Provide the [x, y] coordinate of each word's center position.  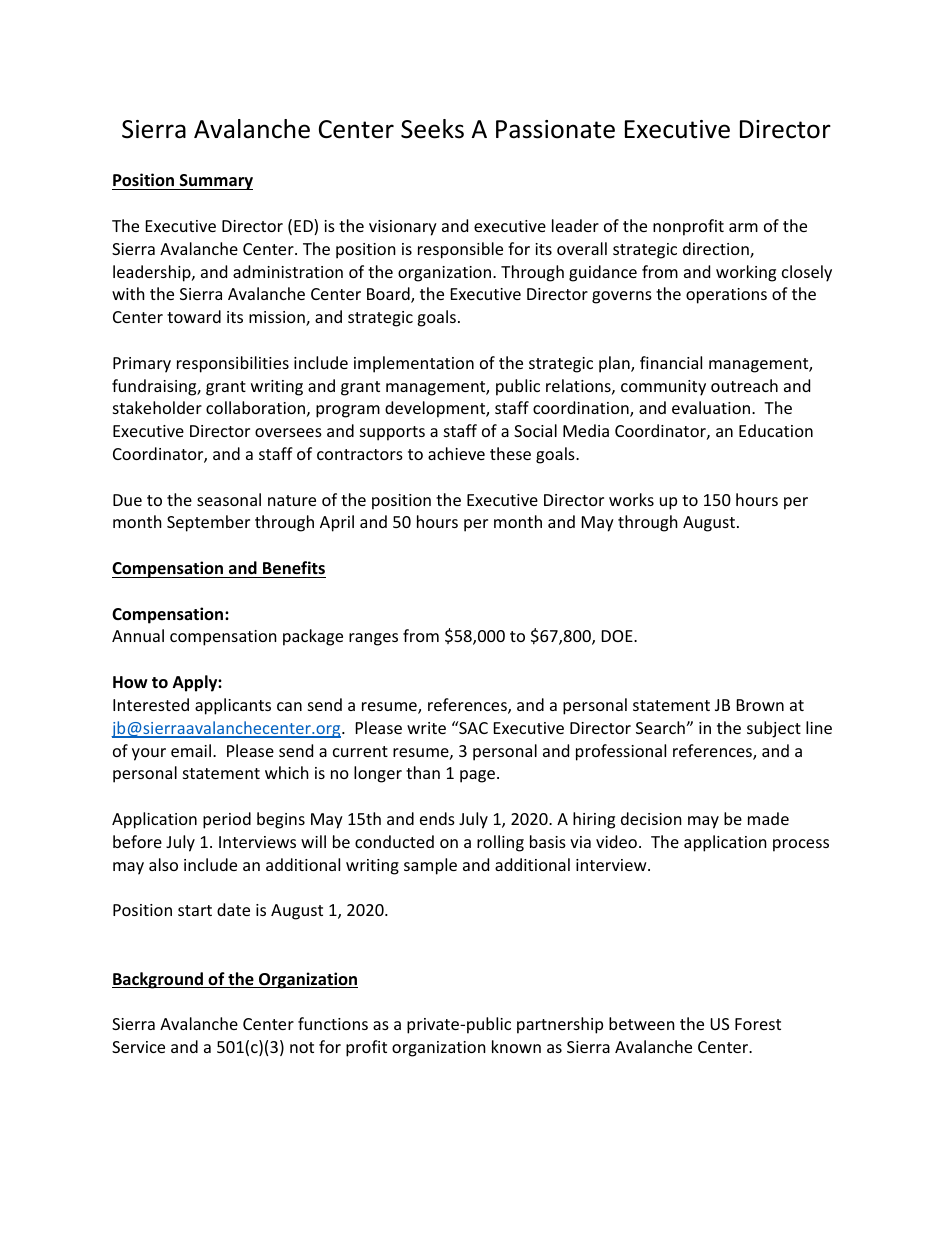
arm [743, 227]
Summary [215, 182]
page [477, 776]
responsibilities [233, 364]
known [516, 1046]
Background [158, 980]
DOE [618, 636]
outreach [744, 385]
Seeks [432, 129]
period [227, 820]
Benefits [294, 568]
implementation [414, 364]
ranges [373, 639]
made [768, 818]
